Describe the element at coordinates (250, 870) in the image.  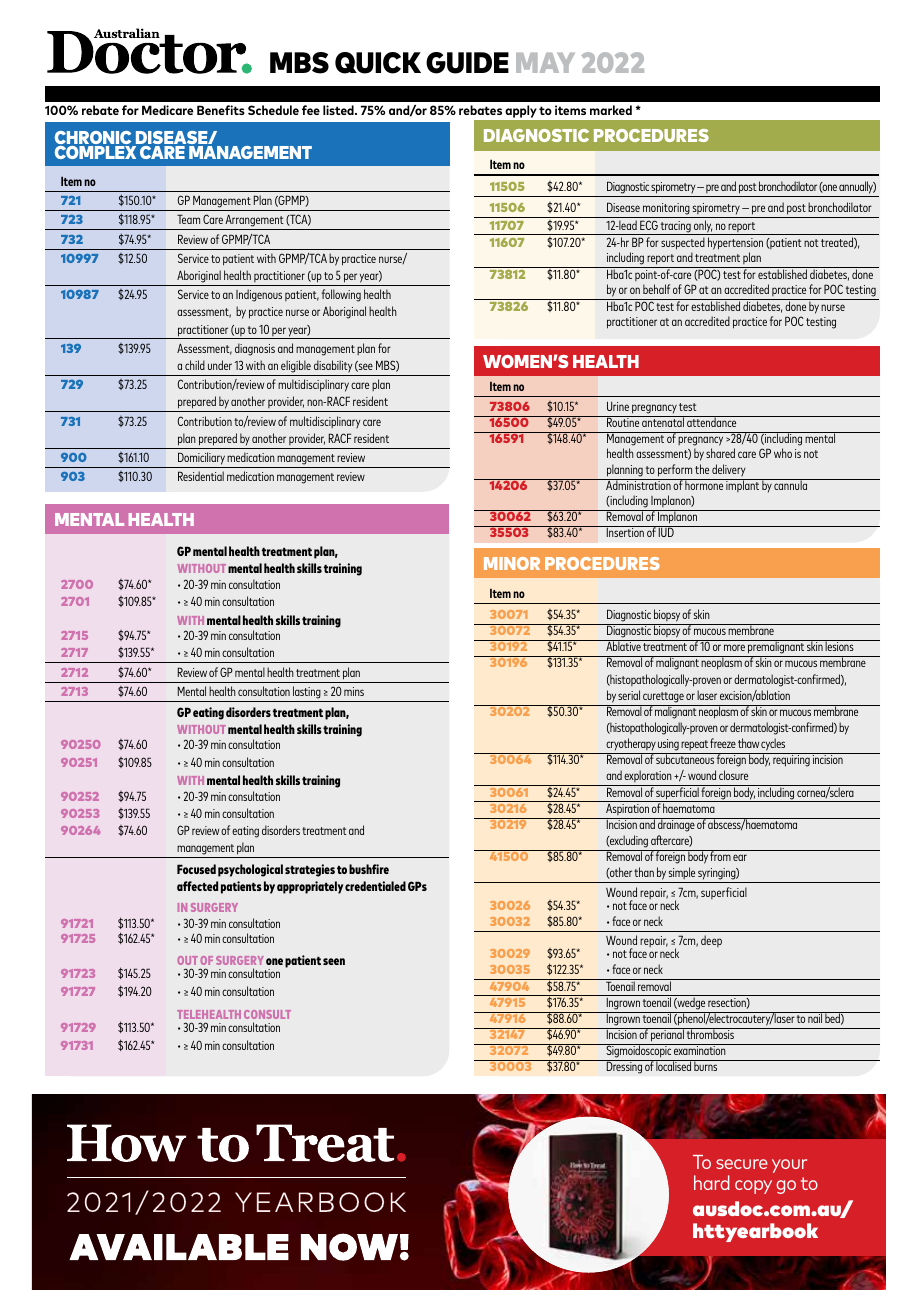
I see `psychological` at that location.
